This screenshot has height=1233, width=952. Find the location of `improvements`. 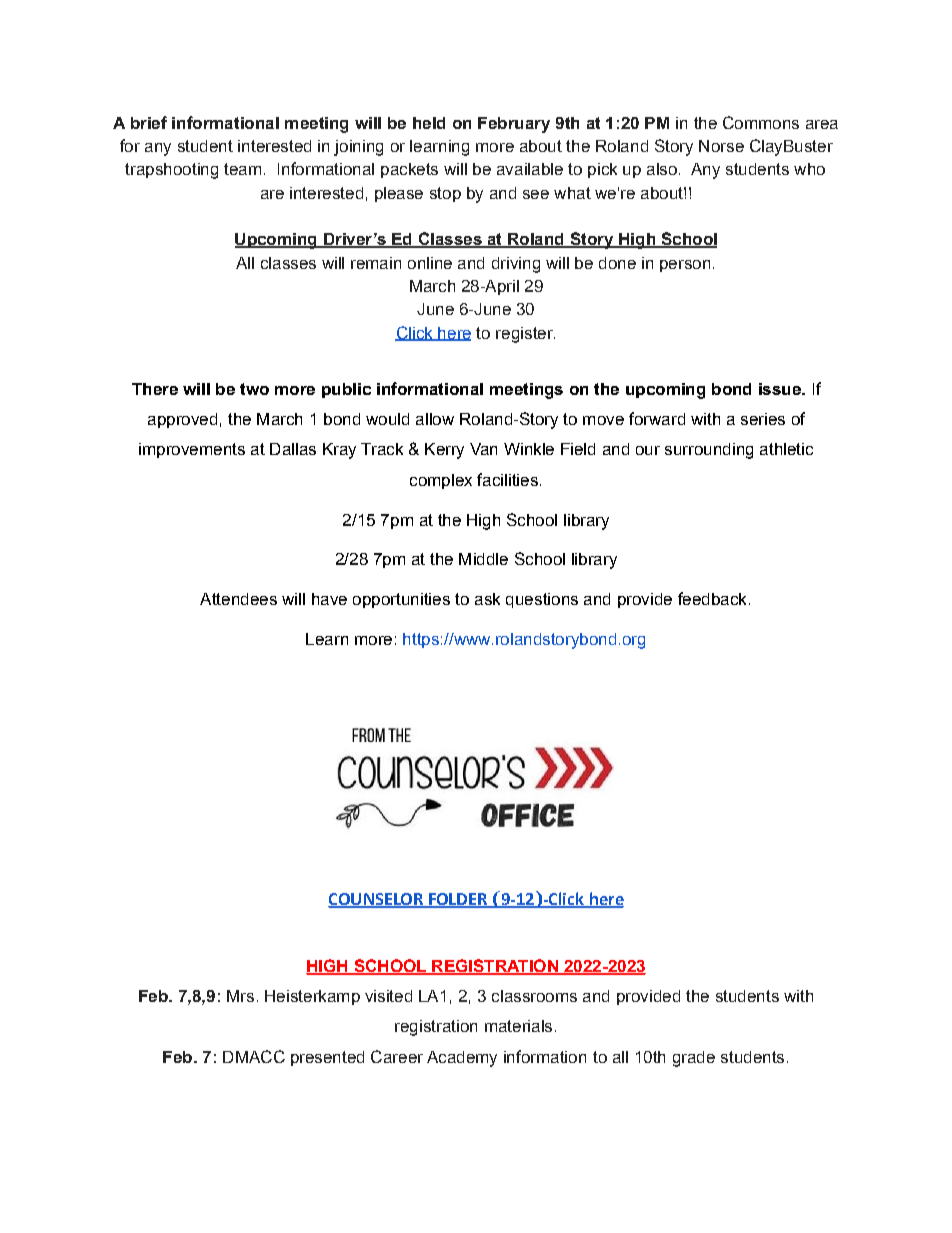

improvements is located at coordinates (192, 450).
